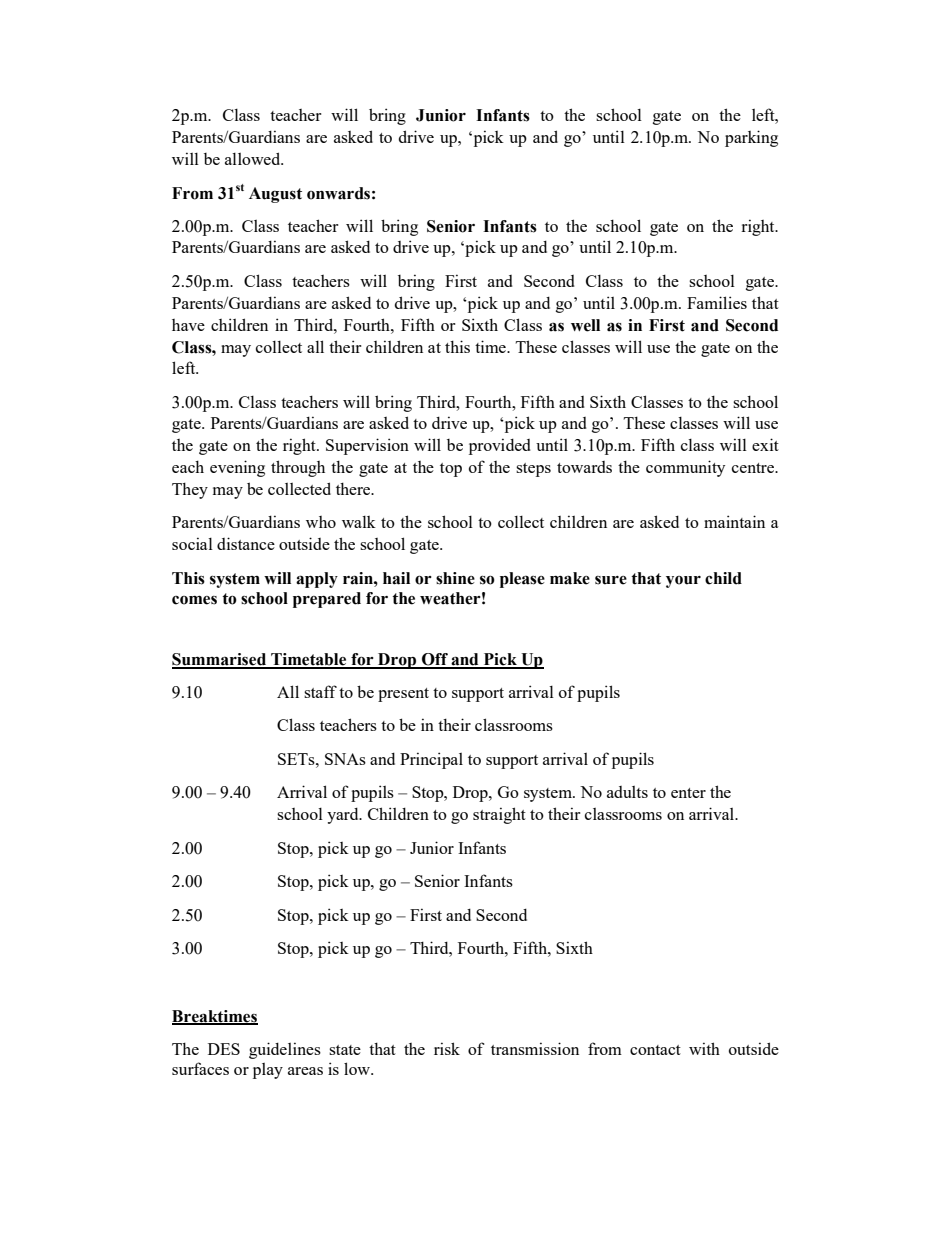  Describe the element at coordinates (285, 1050) in the image. I see `guidelines` at that location.
